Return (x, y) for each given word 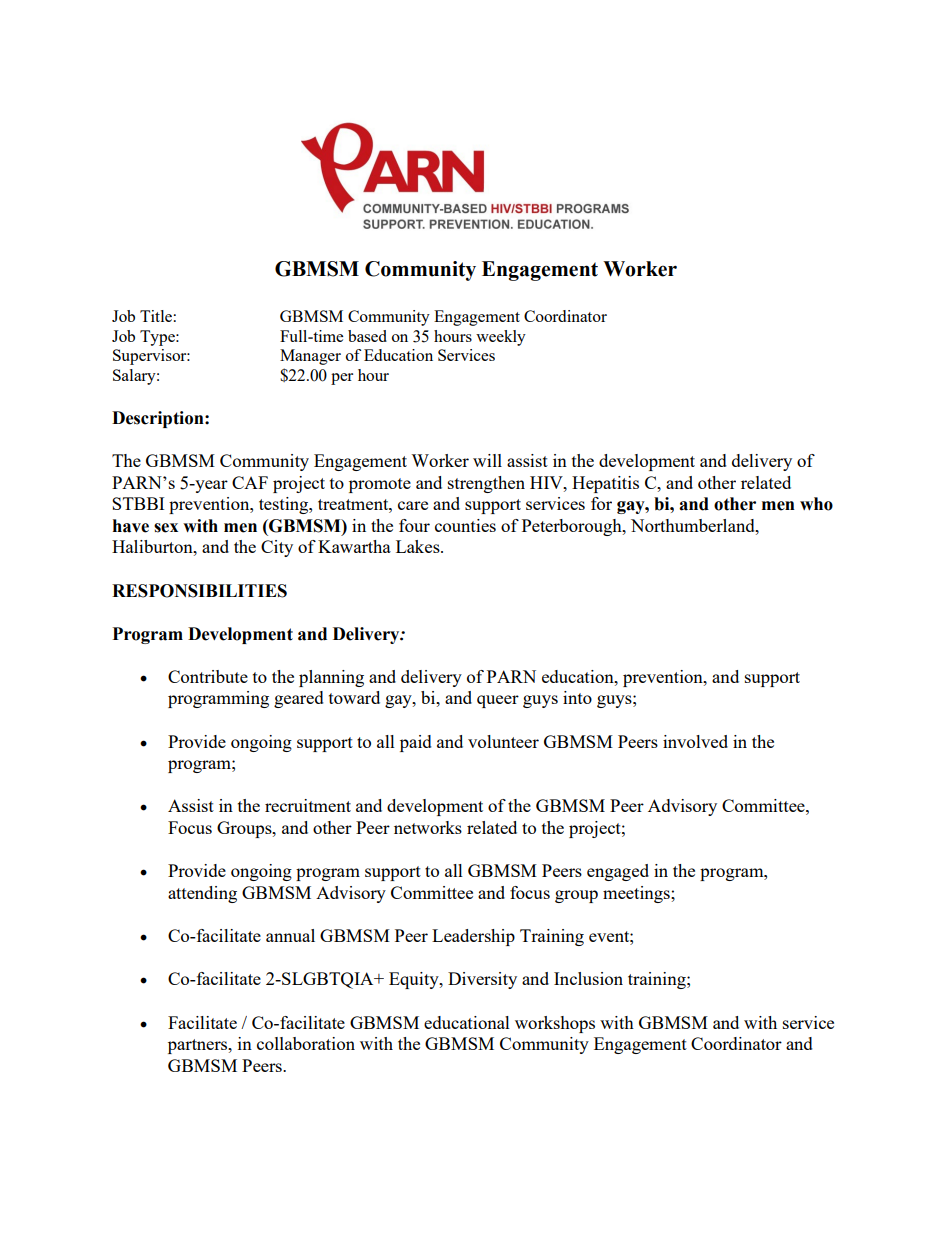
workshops (555, 1024)
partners (199, 1046)
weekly (501, 338)
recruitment (308, 805)
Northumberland (694, 525)
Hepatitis (605, 484)
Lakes (419, 546)
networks (428, 827)
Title (156, 316)
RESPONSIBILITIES (199, 591)
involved (695, 741)
